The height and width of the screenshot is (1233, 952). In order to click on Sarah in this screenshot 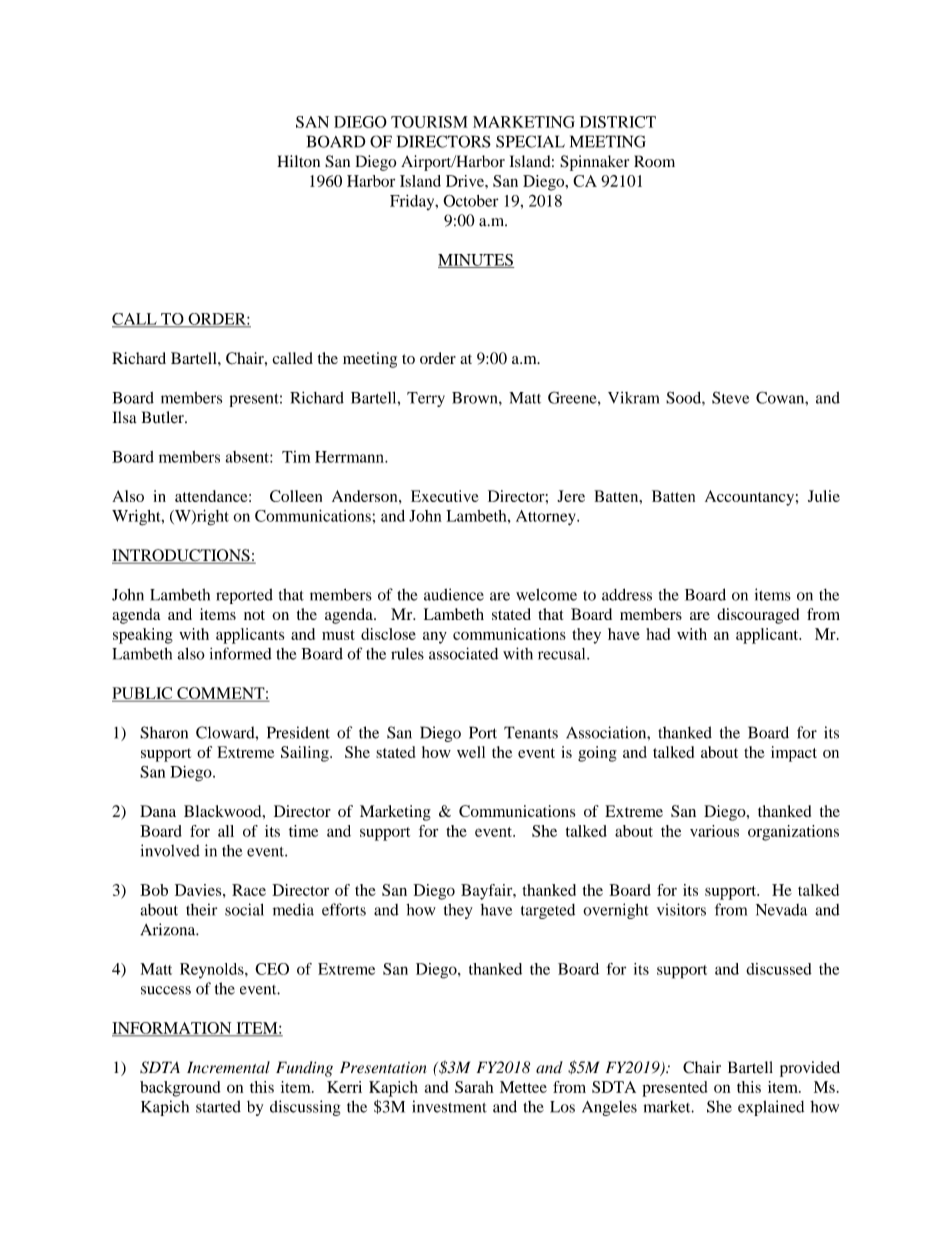, I will do `click(474, 1087)`.
